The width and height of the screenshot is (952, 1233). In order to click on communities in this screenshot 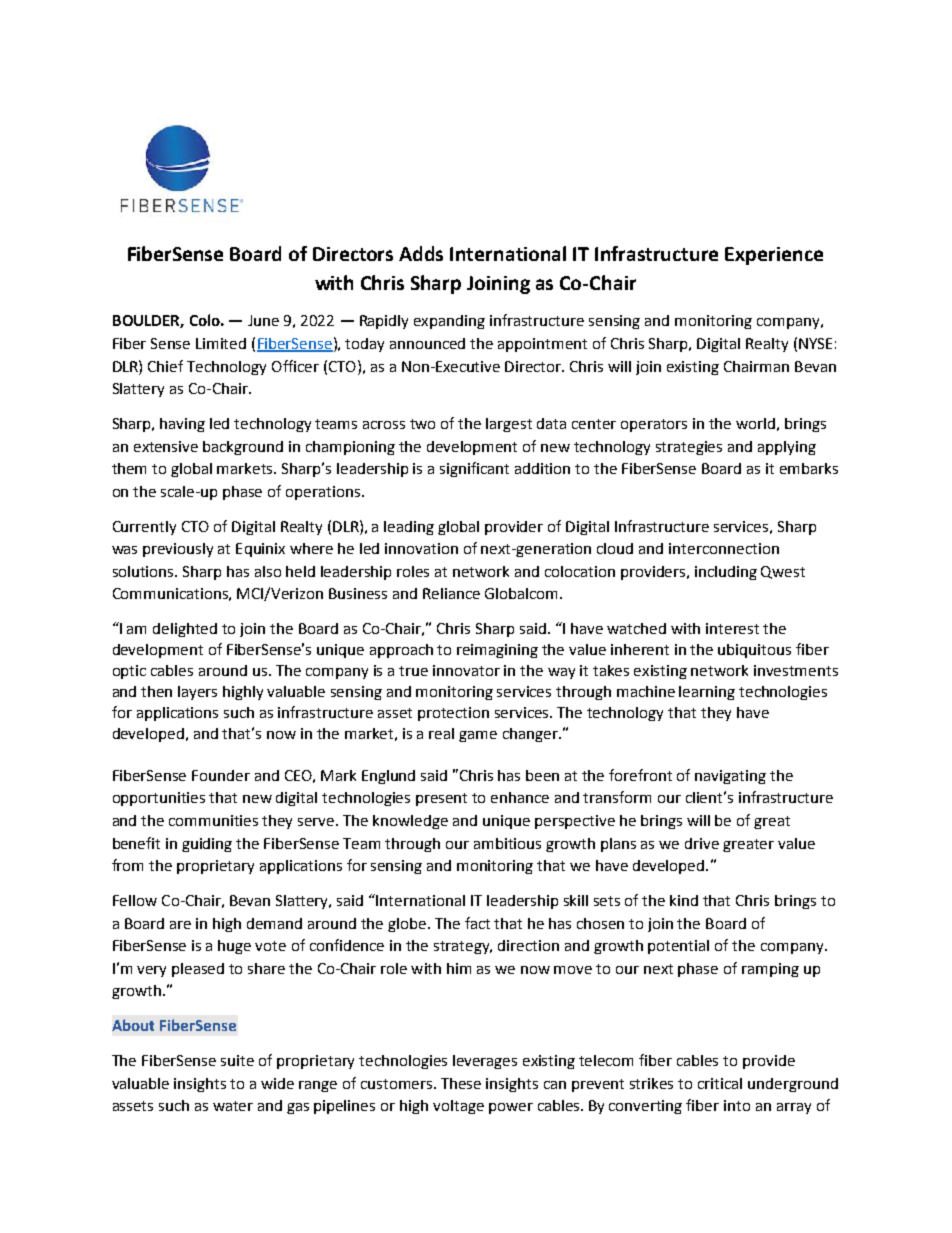, I will do `click(213, 820)`.
